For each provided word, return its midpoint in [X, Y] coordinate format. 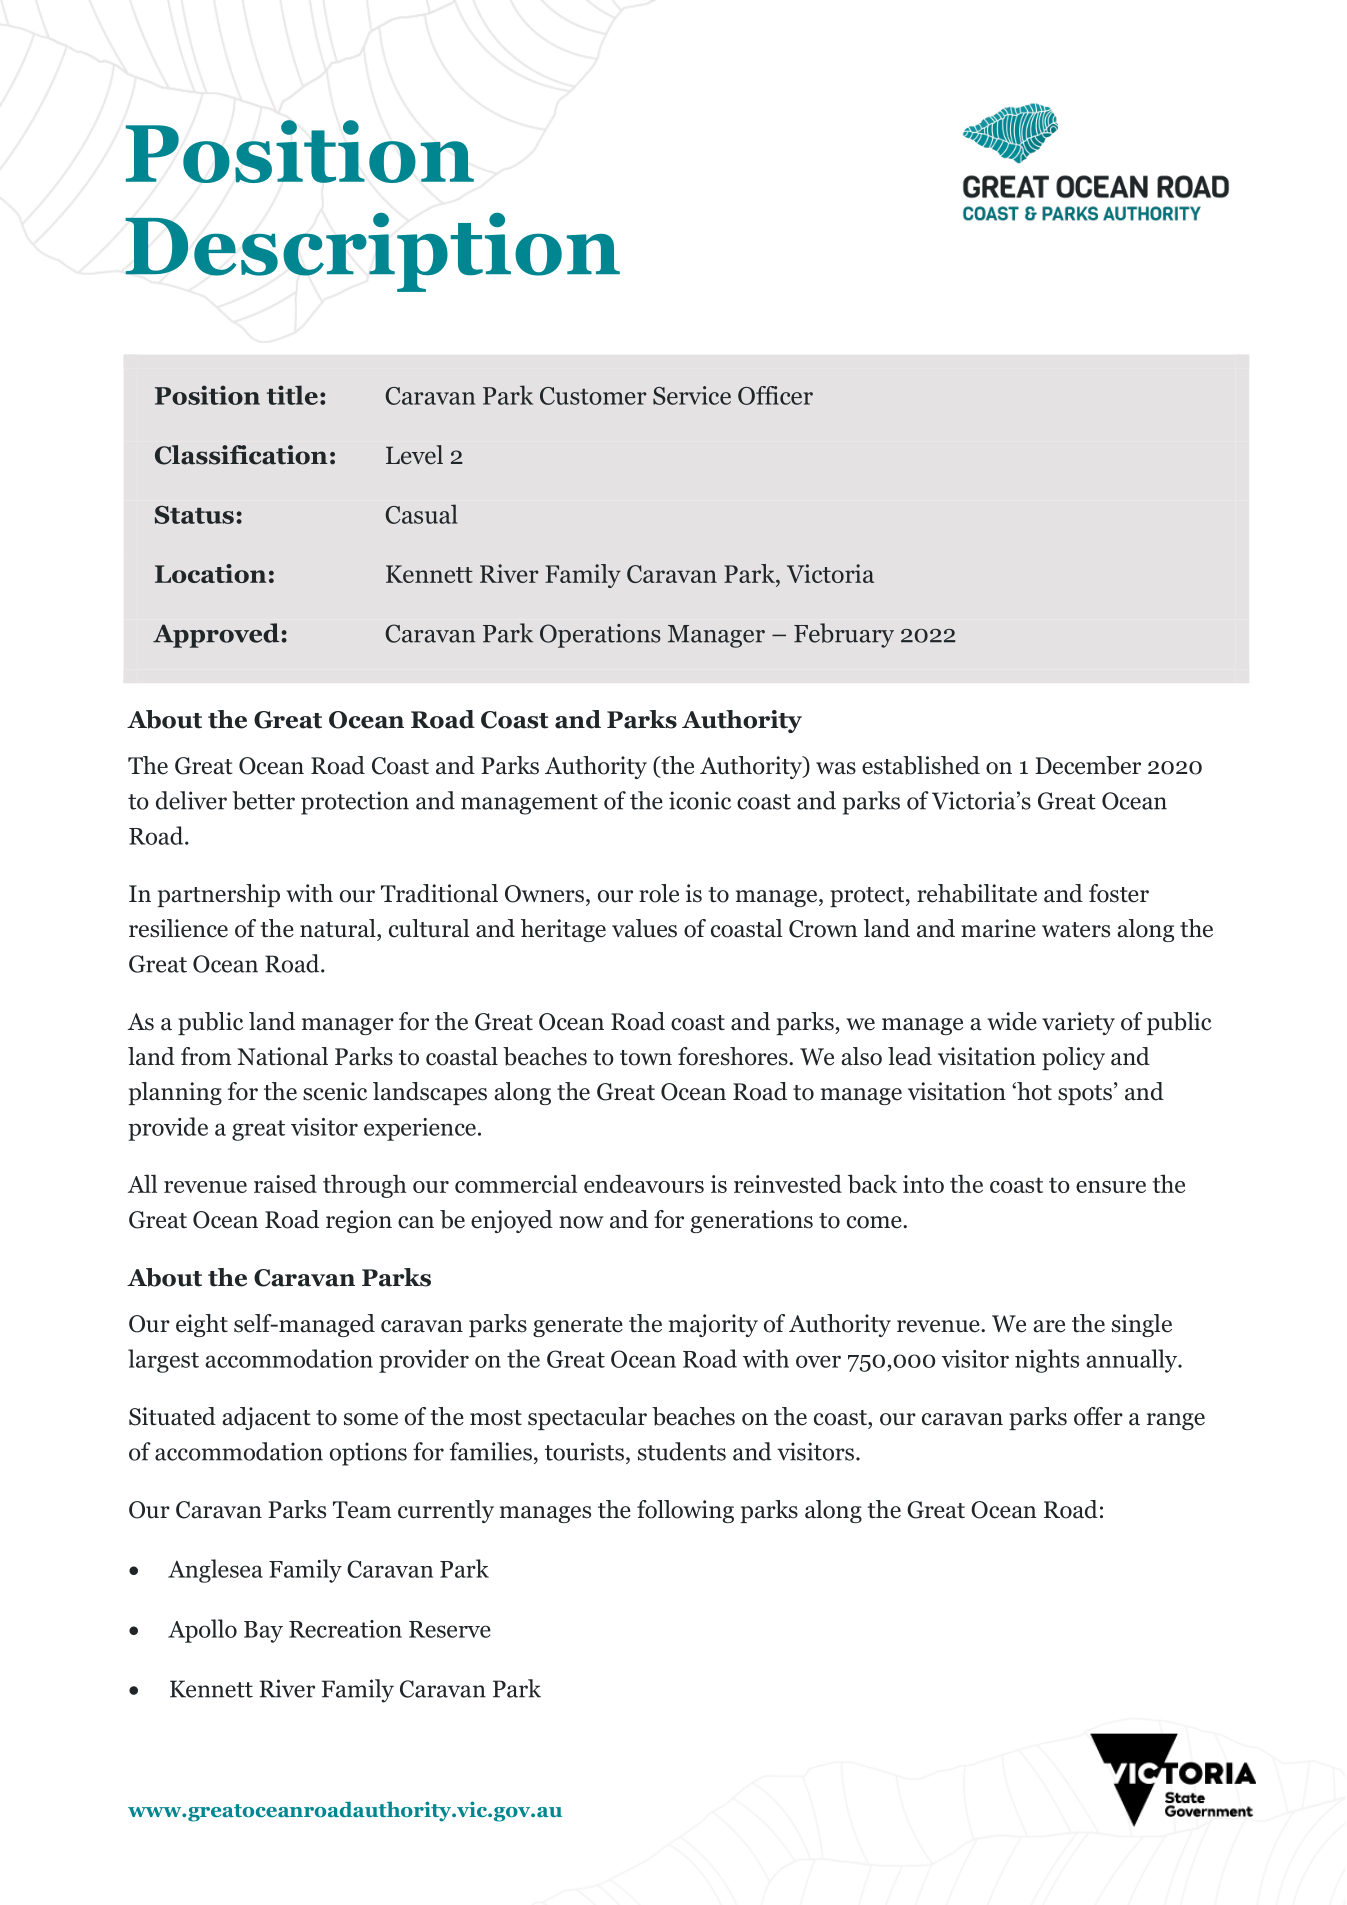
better [263, 800]
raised [285, 1183]
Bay [263, 1632]
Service [692, 395]
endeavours [644, 1183]
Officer [775, 395]
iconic [700, 800]
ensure [1111, 1187]
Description [372, 252]
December [1088, 765]
